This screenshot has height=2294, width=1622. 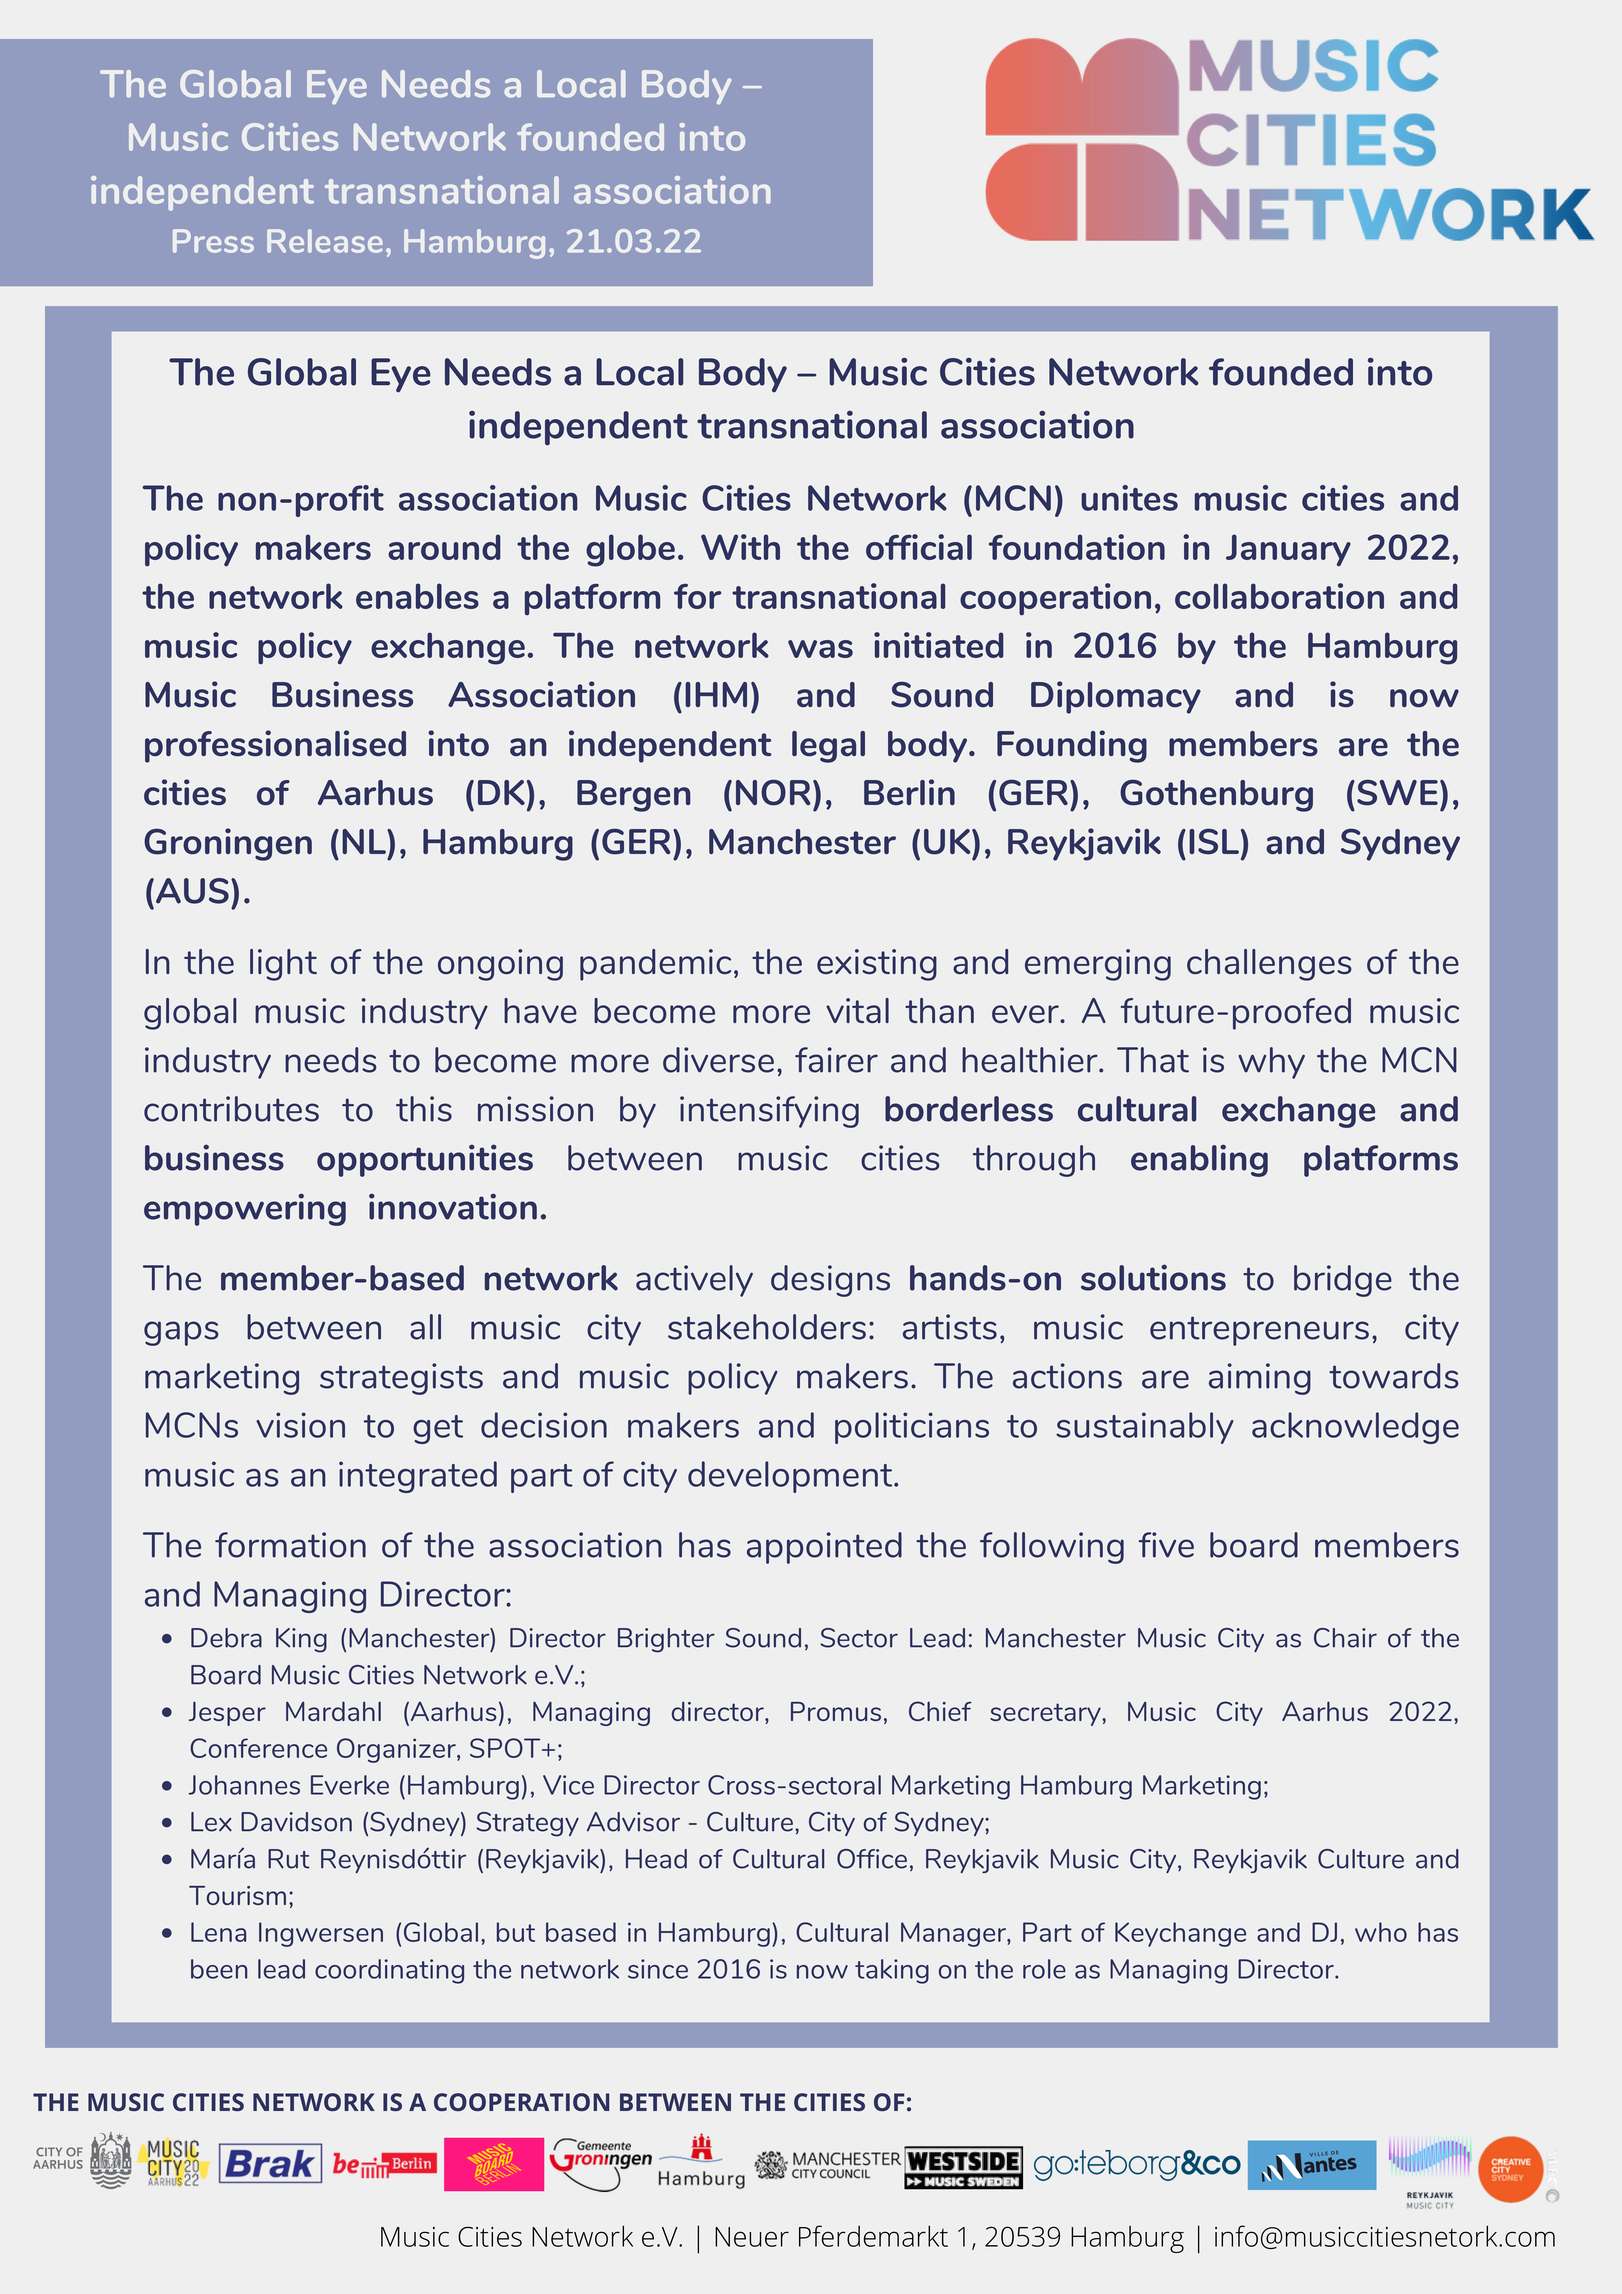 I want to click on five, so click(x=1166, y=1545).
